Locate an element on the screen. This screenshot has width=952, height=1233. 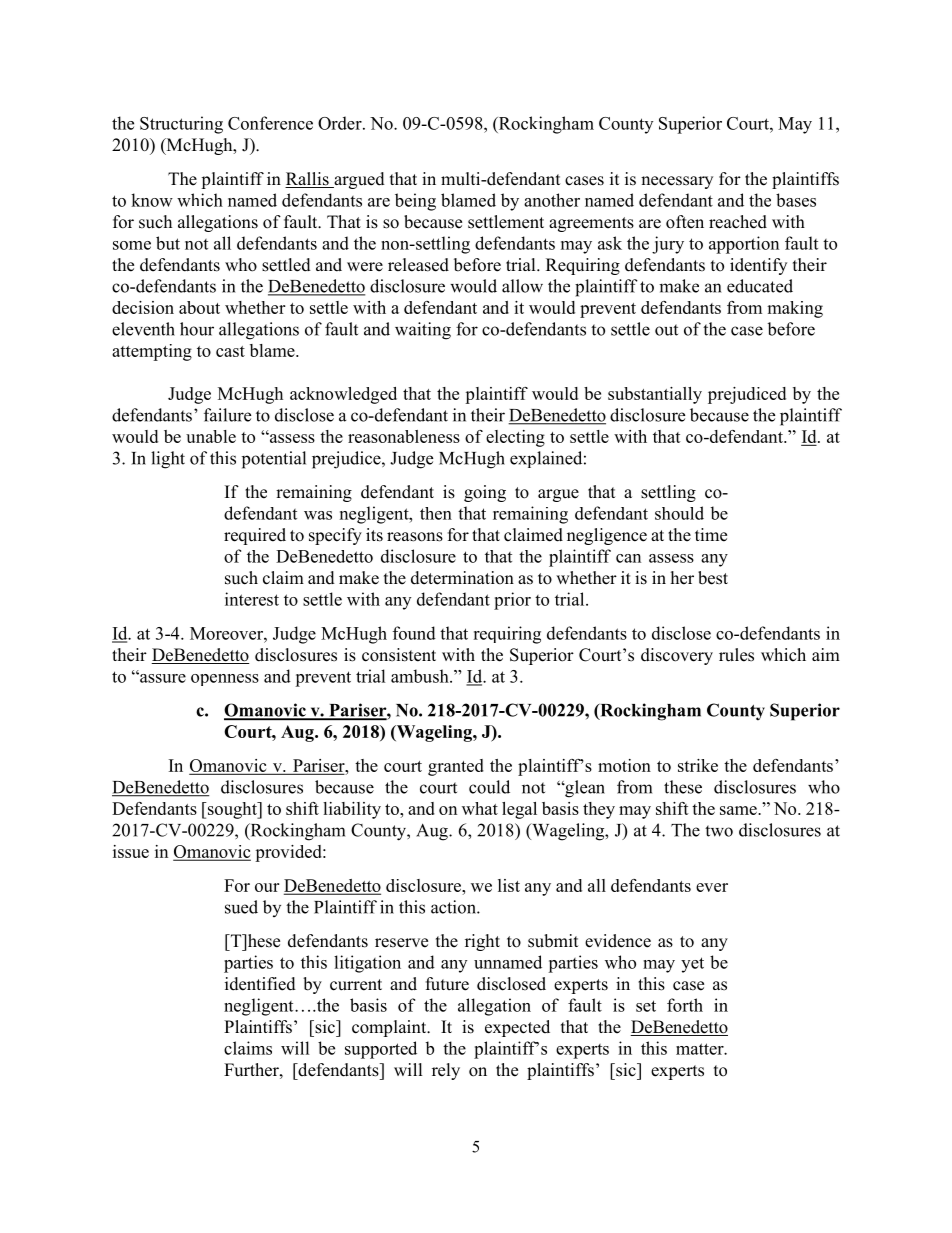
being is located at coordinates (415, 202).
